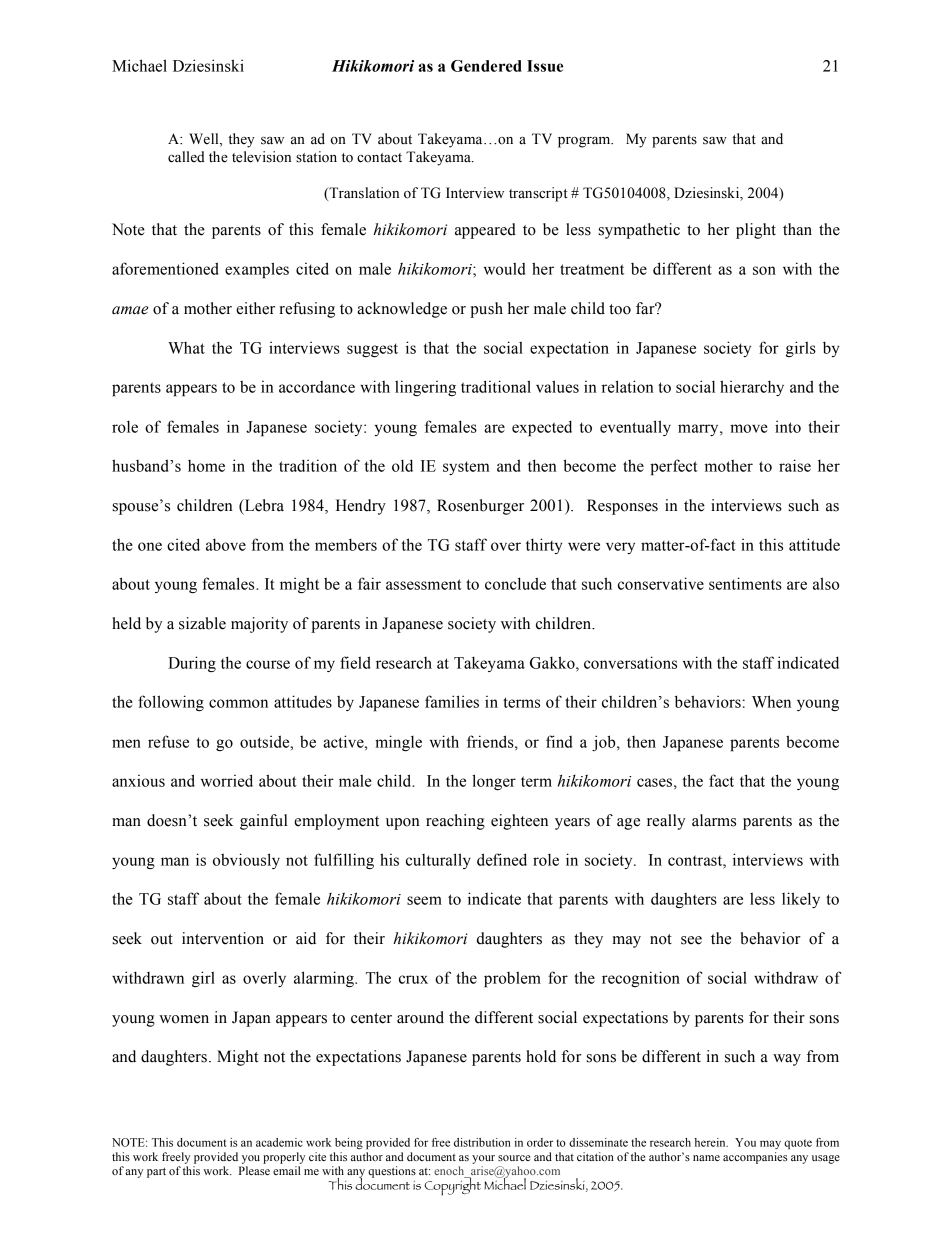 This screenshot has height=1233, width=952. What do you see at coordinates (515, 583) in the screenshot?
I see `conclude` at bounding box center [515, 583].
